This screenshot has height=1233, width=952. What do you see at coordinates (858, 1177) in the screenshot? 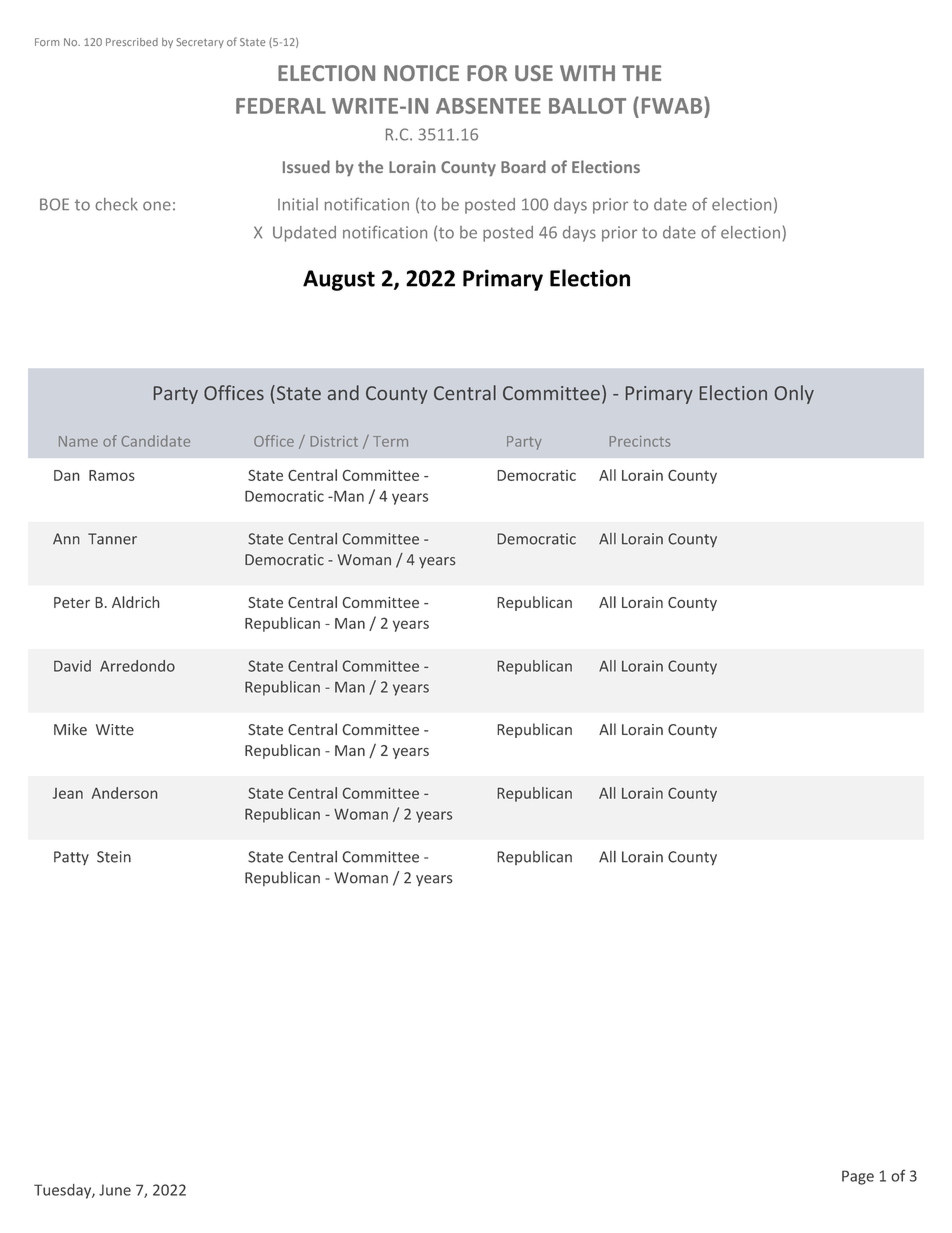
I see `Page` at bounding box center [858, 1177].
